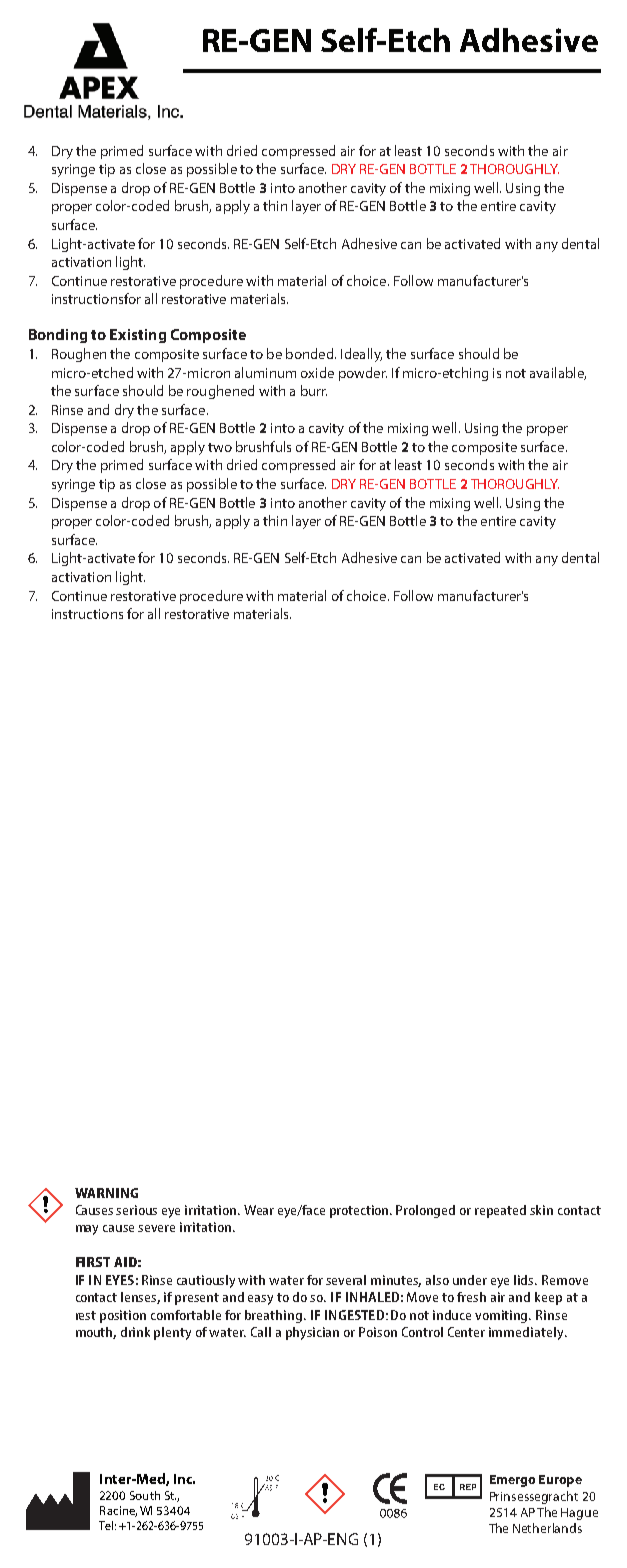 This document has width=627, height=1568. I want to click on South, so click(145, 1495).
